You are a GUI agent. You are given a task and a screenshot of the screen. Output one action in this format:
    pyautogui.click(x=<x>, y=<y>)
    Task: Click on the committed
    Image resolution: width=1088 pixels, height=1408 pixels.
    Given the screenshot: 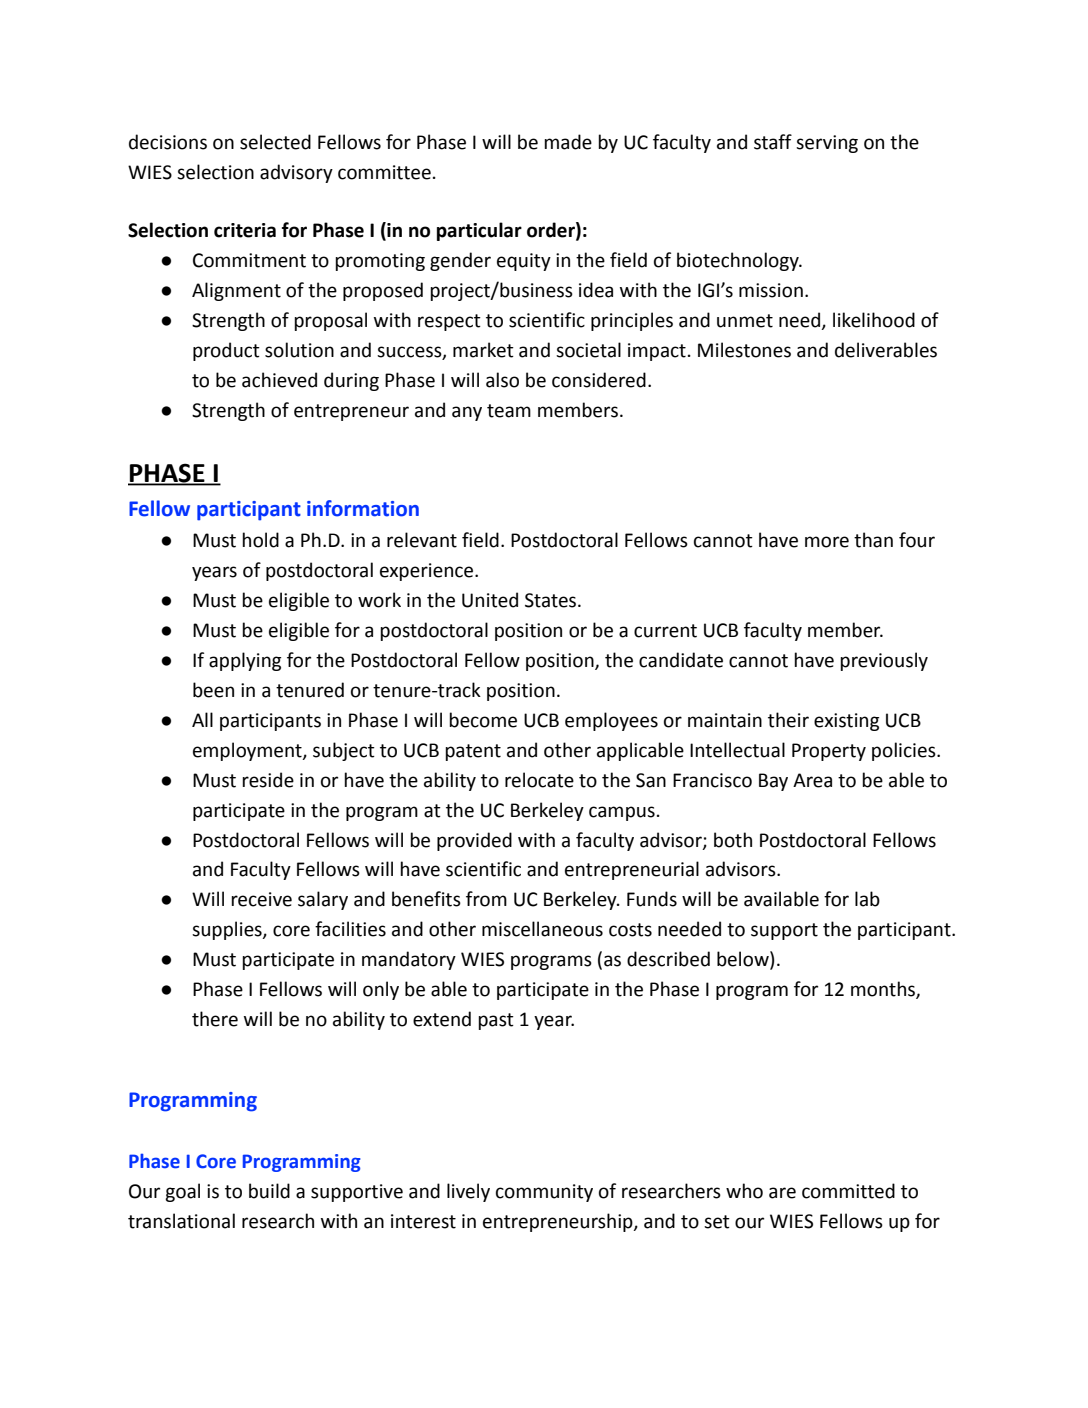 What is the action you would take?
    pyautogui.click(x=848, y=1191)
